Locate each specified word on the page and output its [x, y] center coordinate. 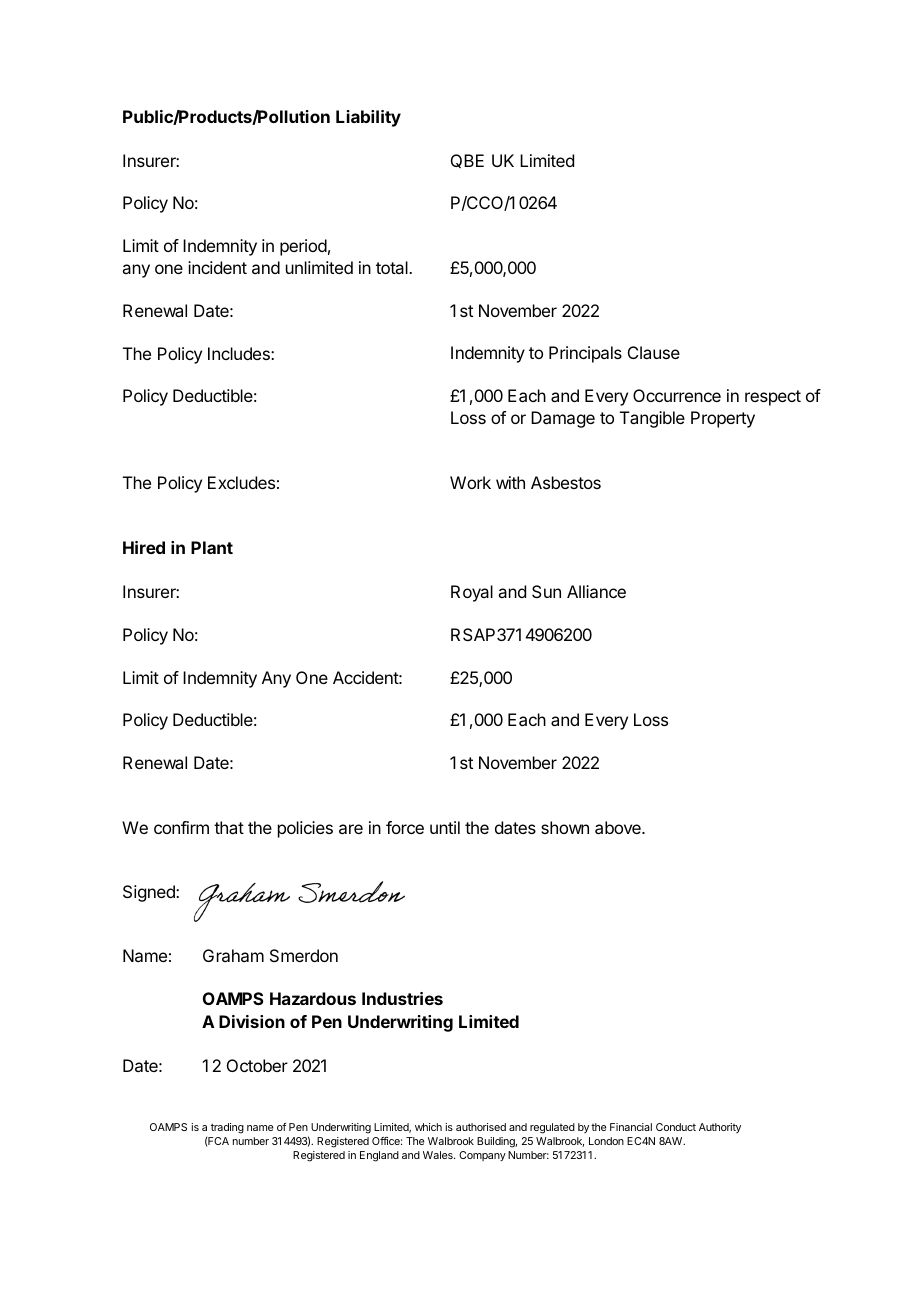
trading [227, 1128]
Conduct [676, 1127]
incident [217, 267]
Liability [368, 118]
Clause [654, 352]
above [619, 827]
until [445, 827]
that [229, 827]
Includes [240, 353]
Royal [472, 593]
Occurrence [677, 395]
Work [470, 482]
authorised [481, 1127]
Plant [212, 547]
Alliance [596, 591]
